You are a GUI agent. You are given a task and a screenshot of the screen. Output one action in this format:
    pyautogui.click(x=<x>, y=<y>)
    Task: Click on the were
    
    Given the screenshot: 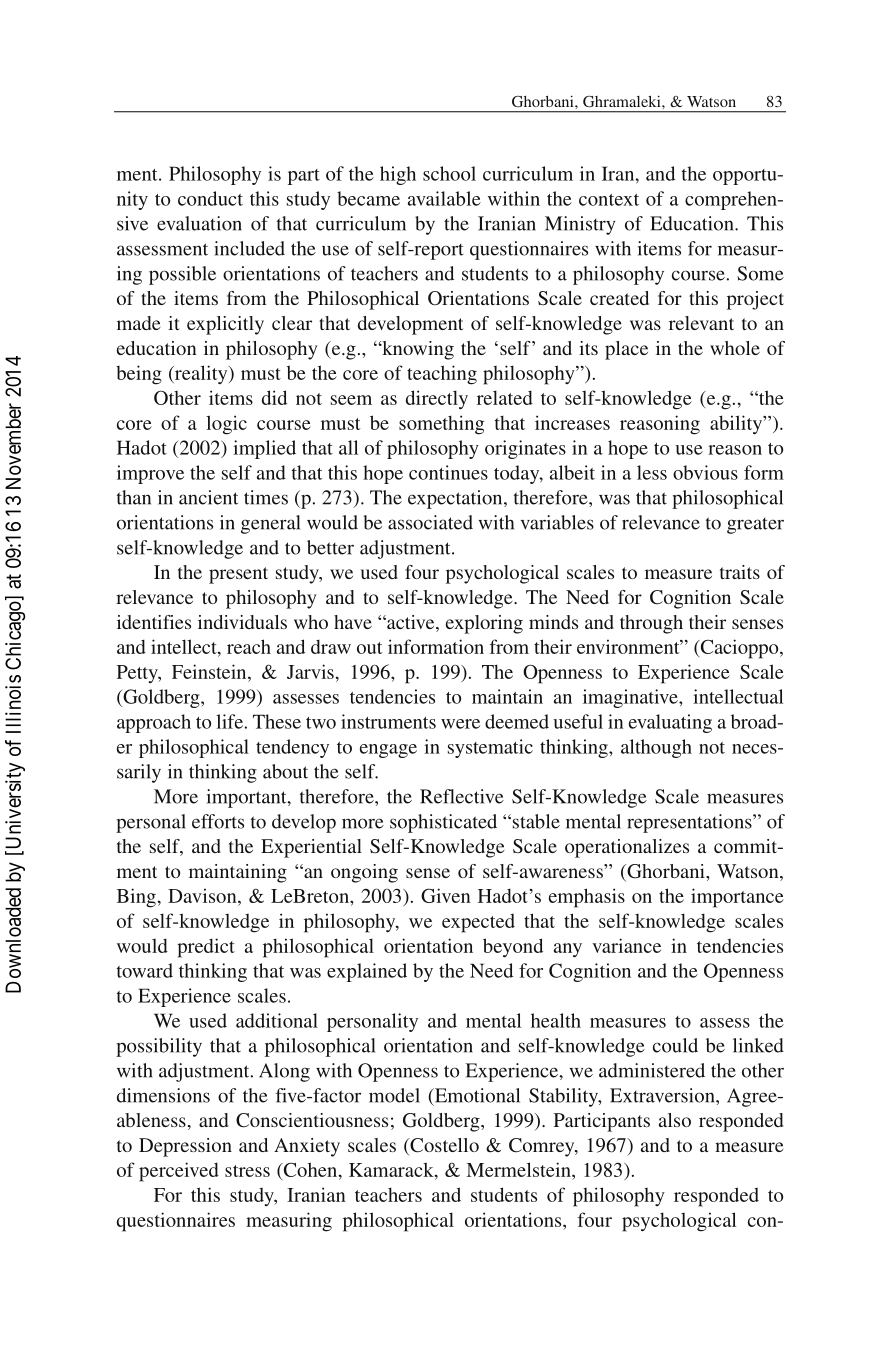 What is the action you would take?
    pyautogui.click(x=460, y=724)
